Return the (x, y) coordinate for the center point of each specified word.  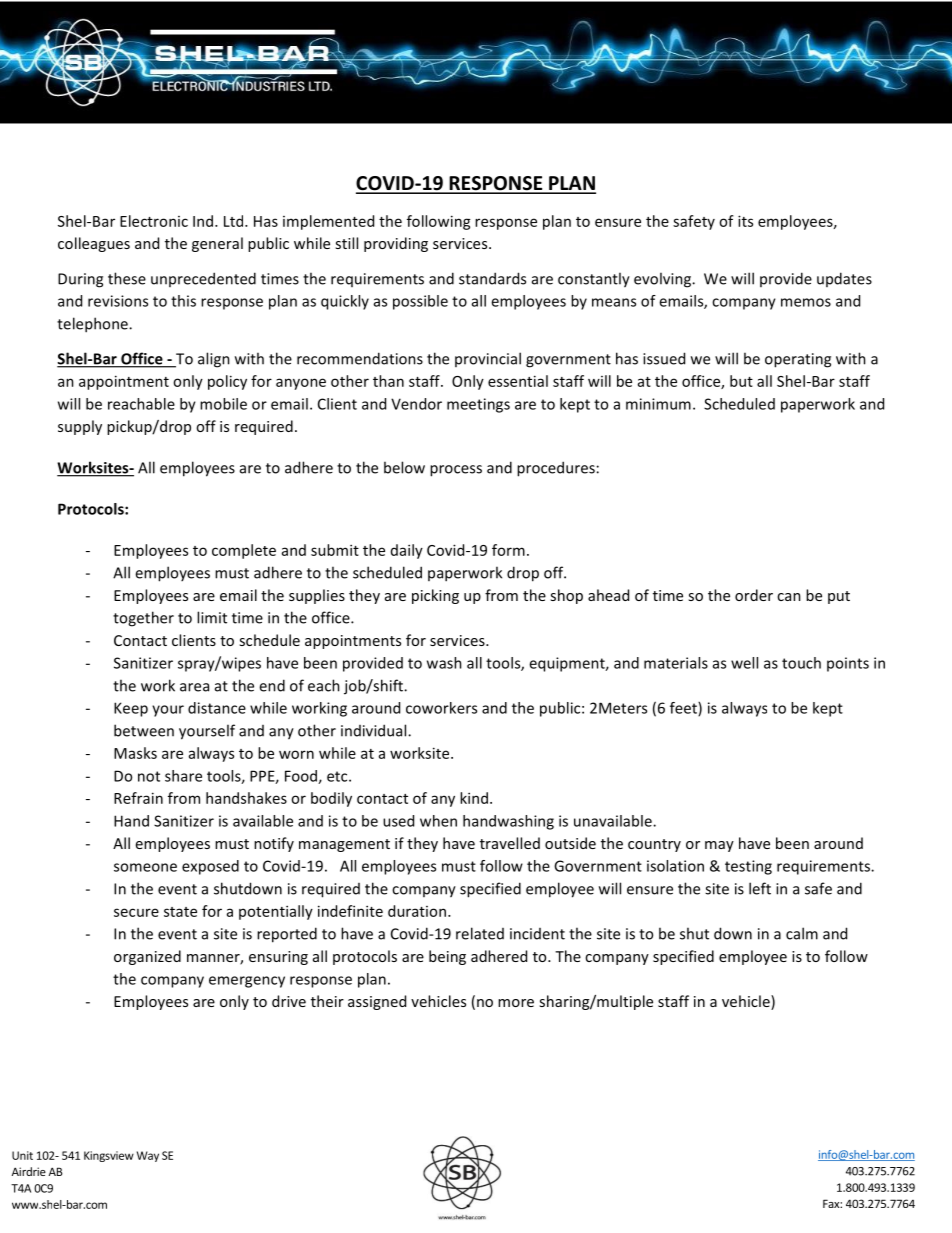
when (438, 821)
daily (407, 551)
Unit (22, 1155)
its (745, 221)
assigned (377, 1002)
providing (396, 244)
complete (244, 551)
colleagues (94, 244)
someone (145, 867)
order (754, 595)
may (719, 846)
